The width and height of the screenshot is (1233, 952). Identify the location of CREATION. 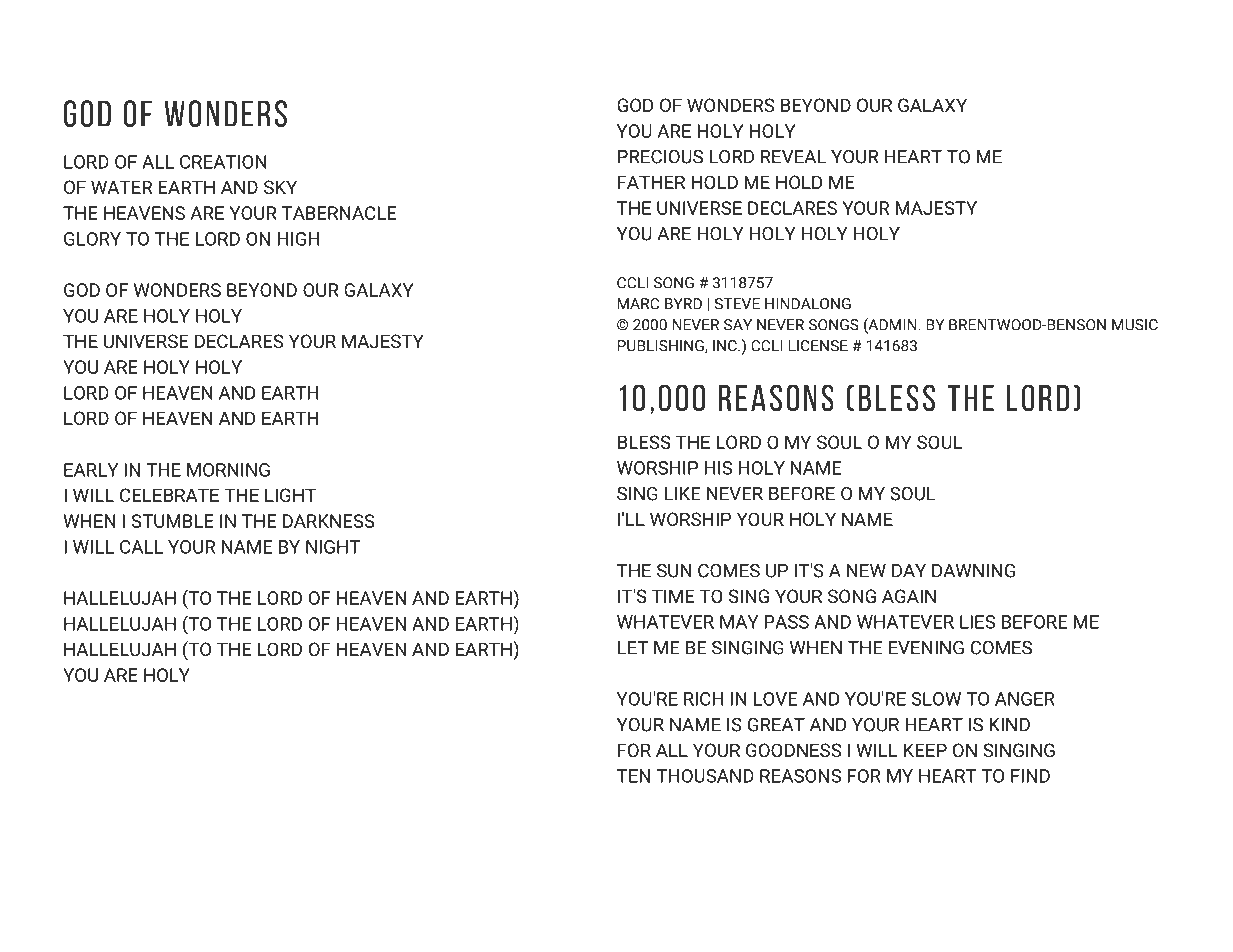
(223, 162).
